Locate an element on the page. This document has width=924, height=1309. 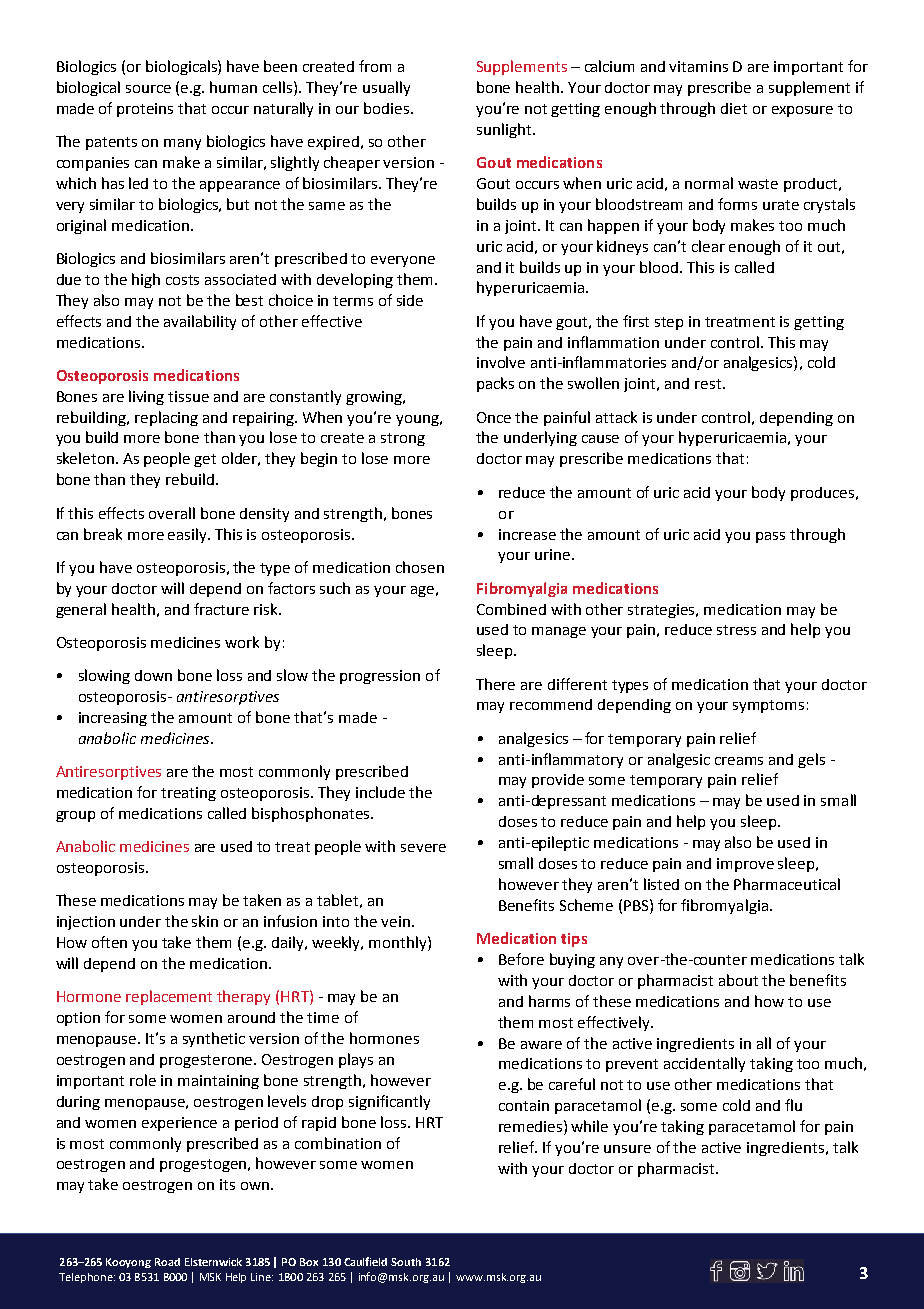
bodies is located at coordinates (386, 108).
